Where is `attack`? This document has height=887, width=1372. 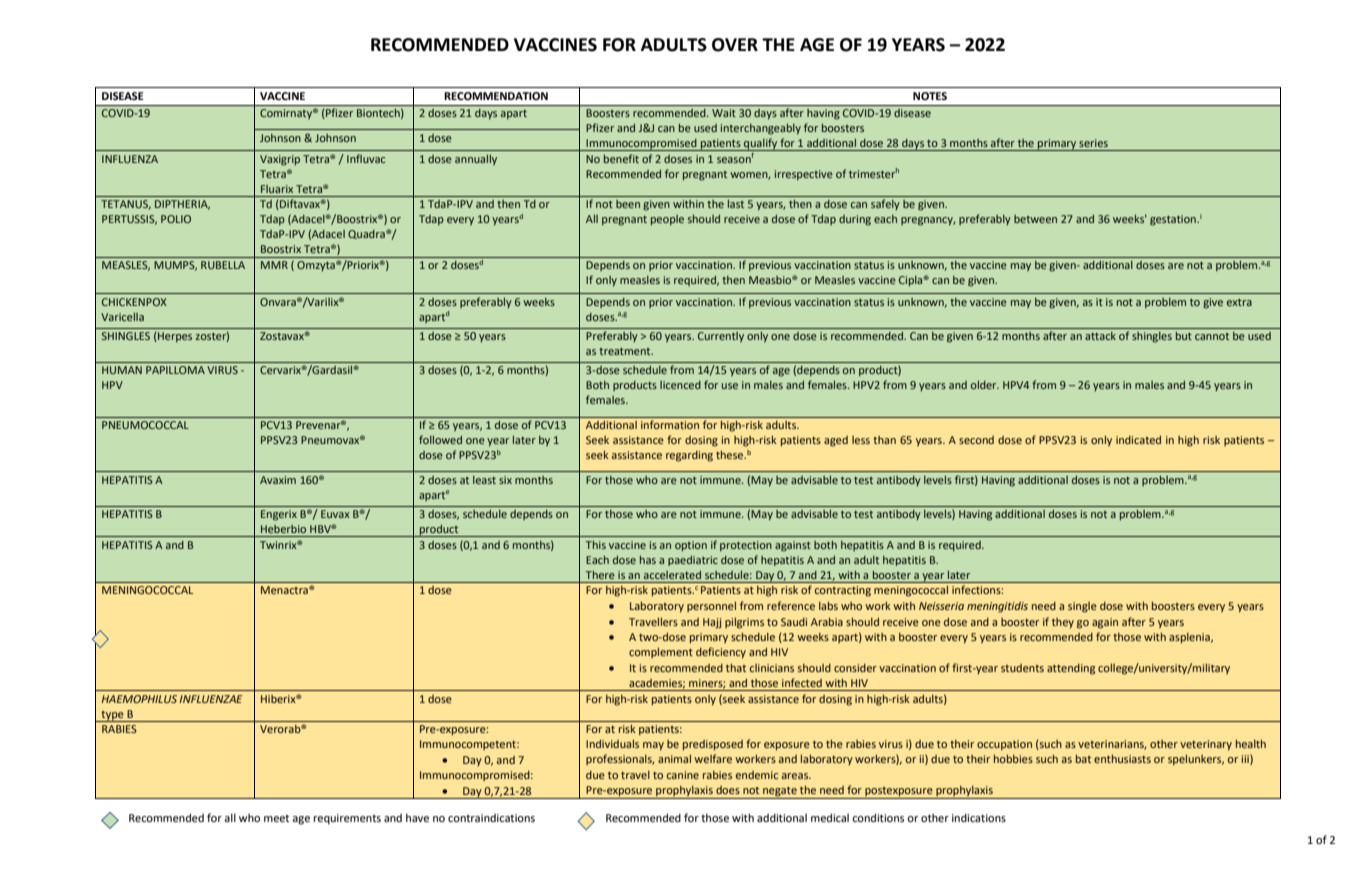 attack is located at coordinates (1100, 336).
